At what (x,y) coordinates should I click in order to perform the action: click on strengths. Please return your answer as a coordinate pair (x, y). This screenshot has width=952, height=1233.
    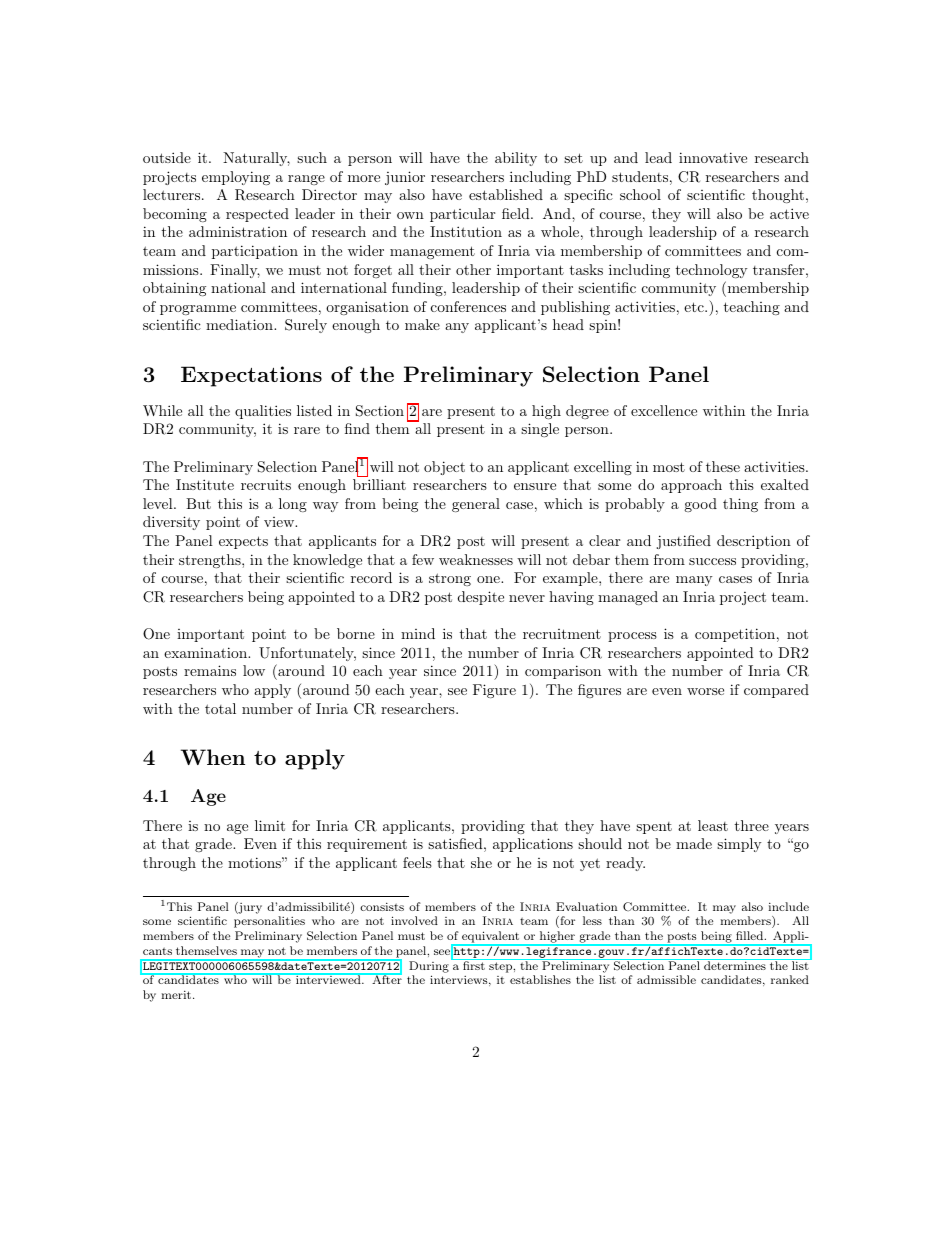
    Looking at the image, I should click on (211, 561).
